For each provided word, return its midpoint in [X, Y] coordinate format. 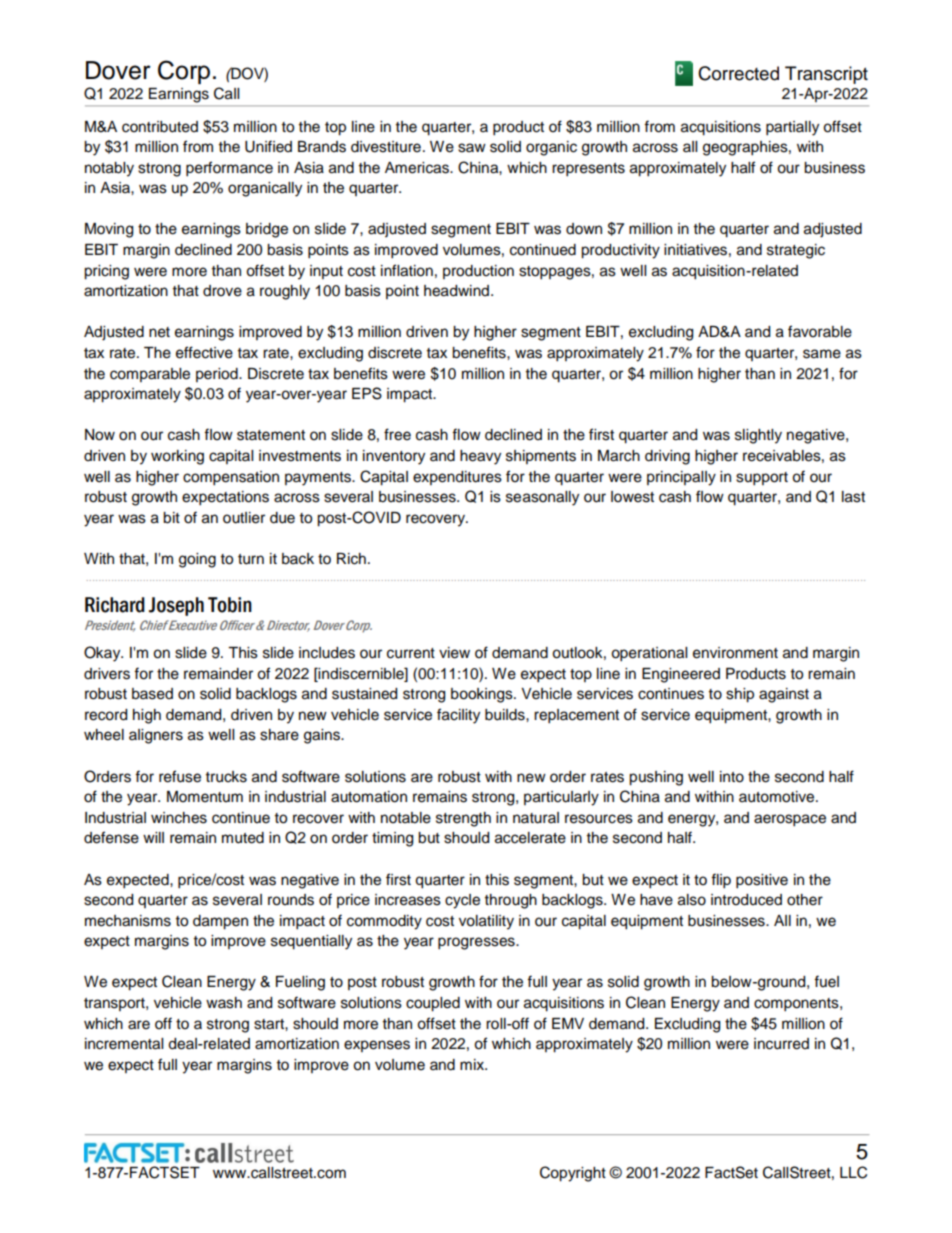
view [454, 653]
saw [472, 148]
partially [792, 128]
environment [735, 653]
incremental [124, 1044]
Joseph [176, 606]
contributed [160, 127]
